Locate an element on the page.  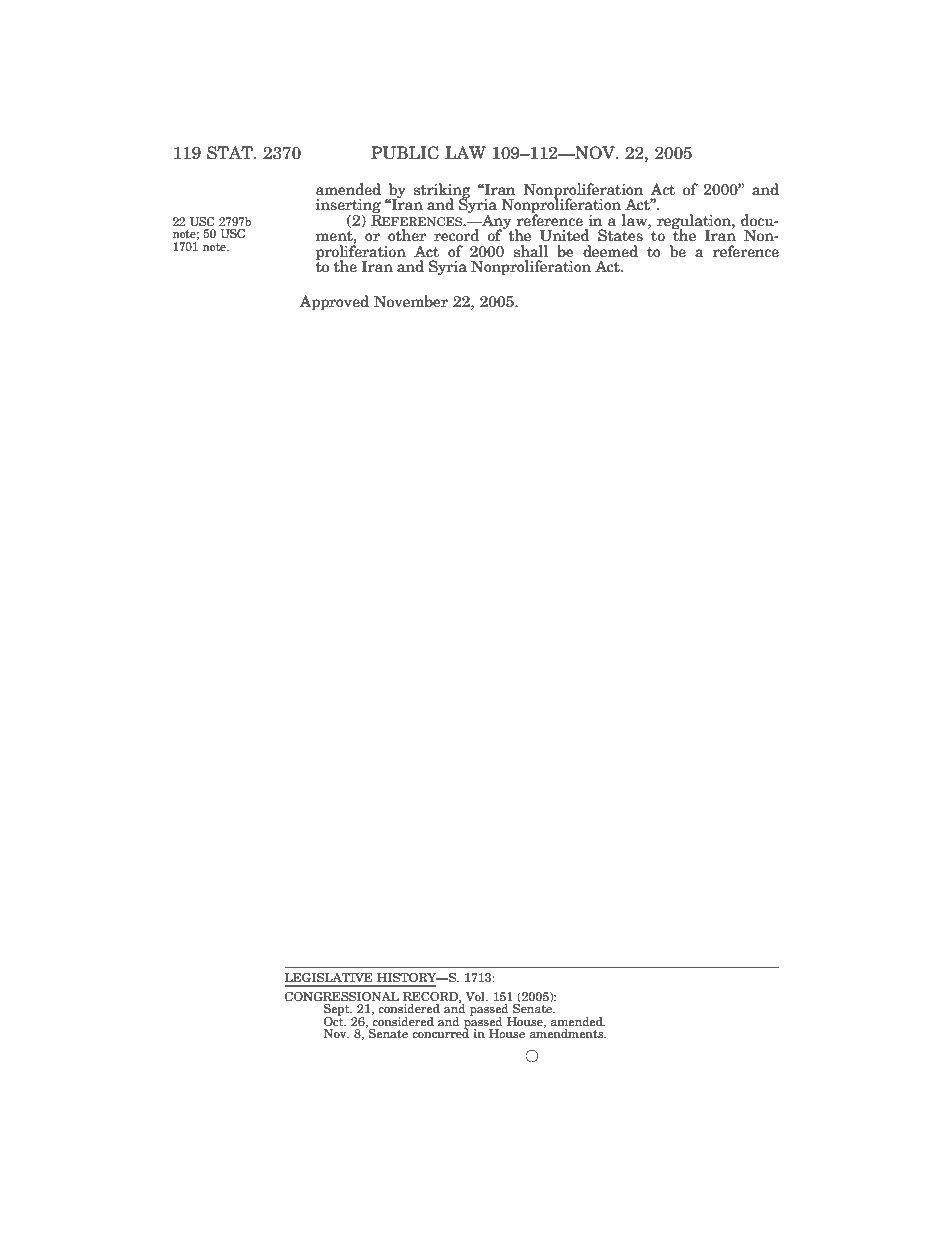
November is located at coordinates (411, 301).
